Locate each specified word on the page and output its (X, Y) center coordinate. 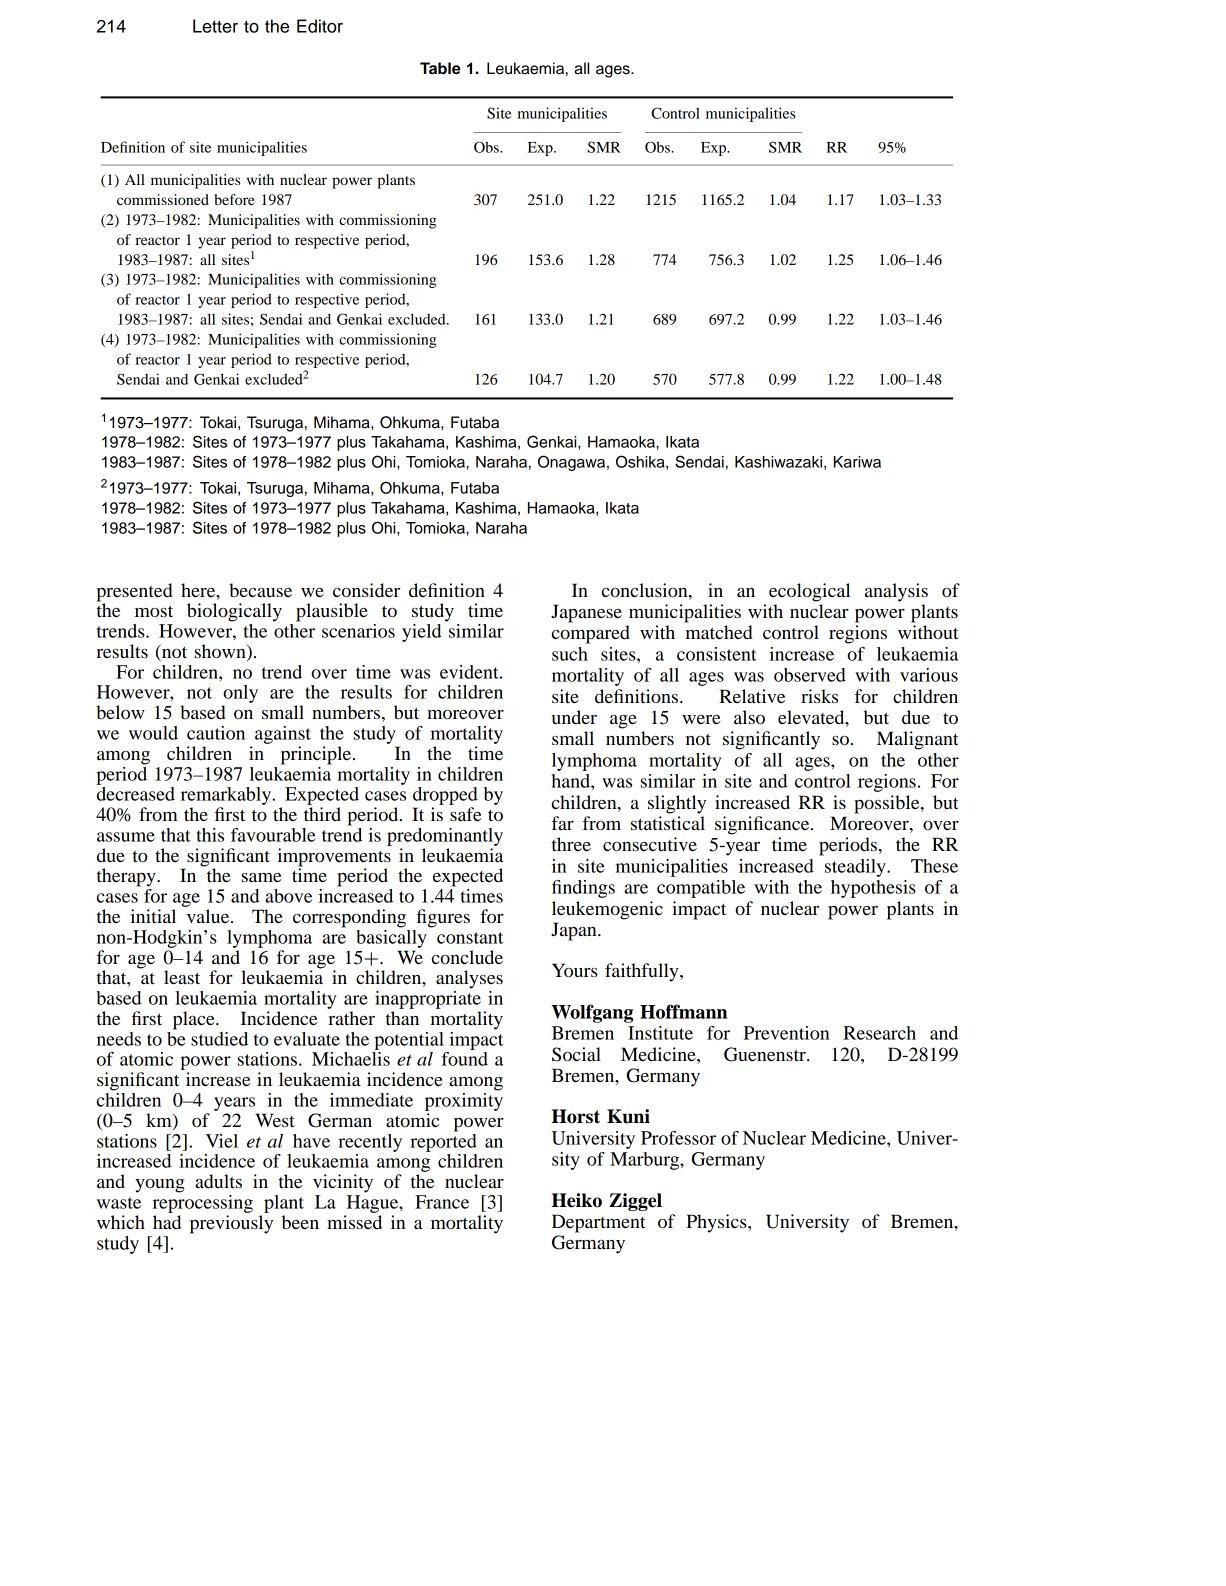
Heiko (576, 1200)
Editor (320, 26)
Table (440, 68)
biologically (234, 612)
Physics (717, 1223)
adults (218, 1181)
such (570, 654)
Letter (215, 26)
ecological (809, 592)
